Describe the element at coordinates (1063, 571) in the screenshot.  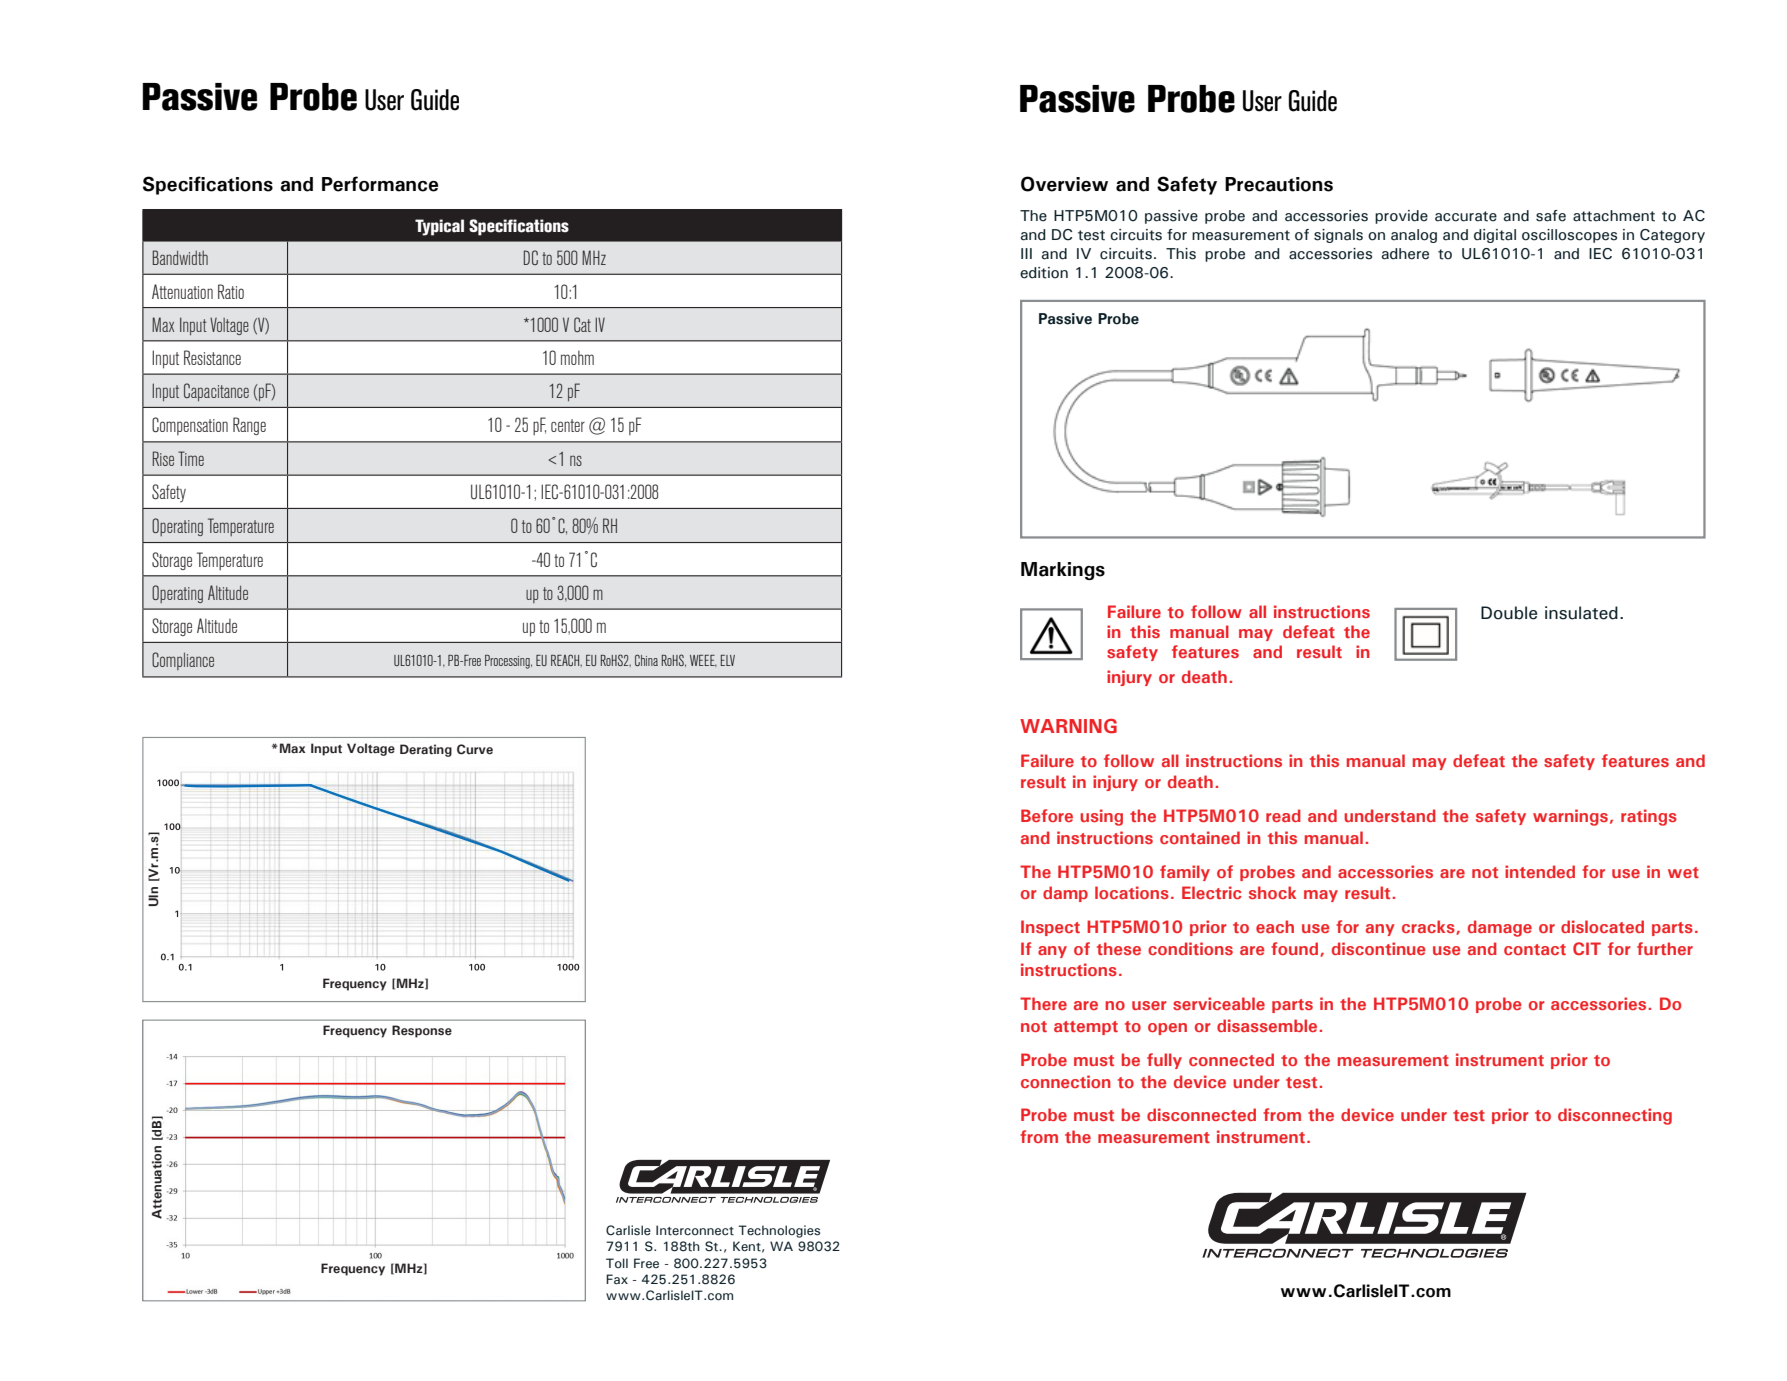
I see `Markings` at that location.
